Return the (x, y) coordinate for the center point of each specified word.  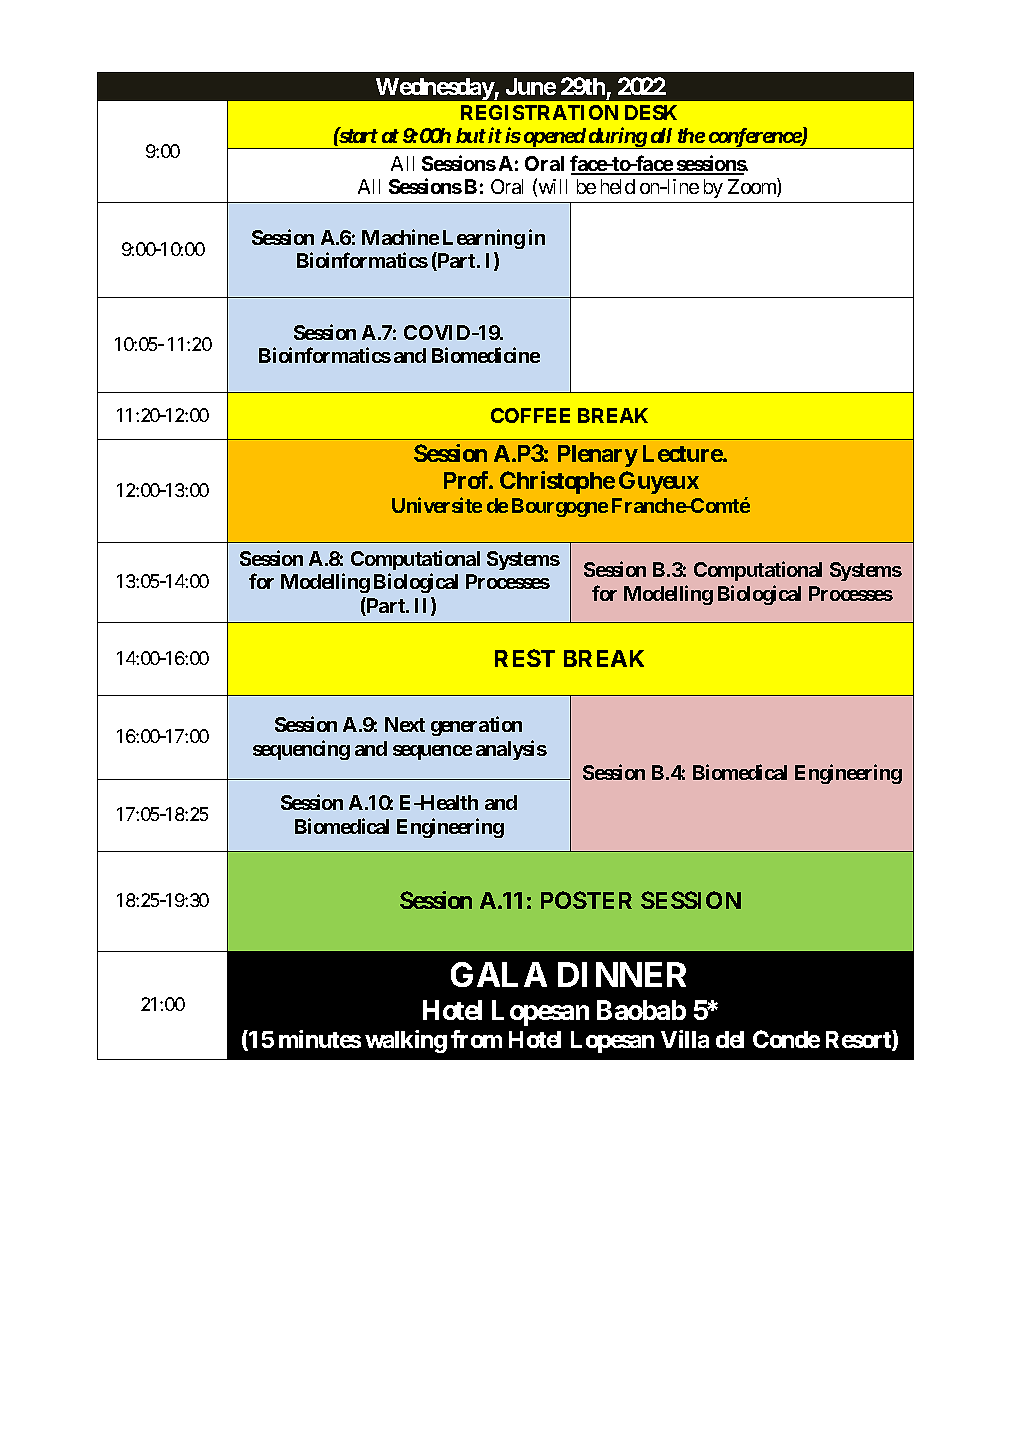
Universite (437, 505)
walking (406, 1041)
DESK (651, 112)
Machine (400, 237)
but (471, 135)
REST (525, 658)
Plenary (598, 456)
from (476, 1039)
